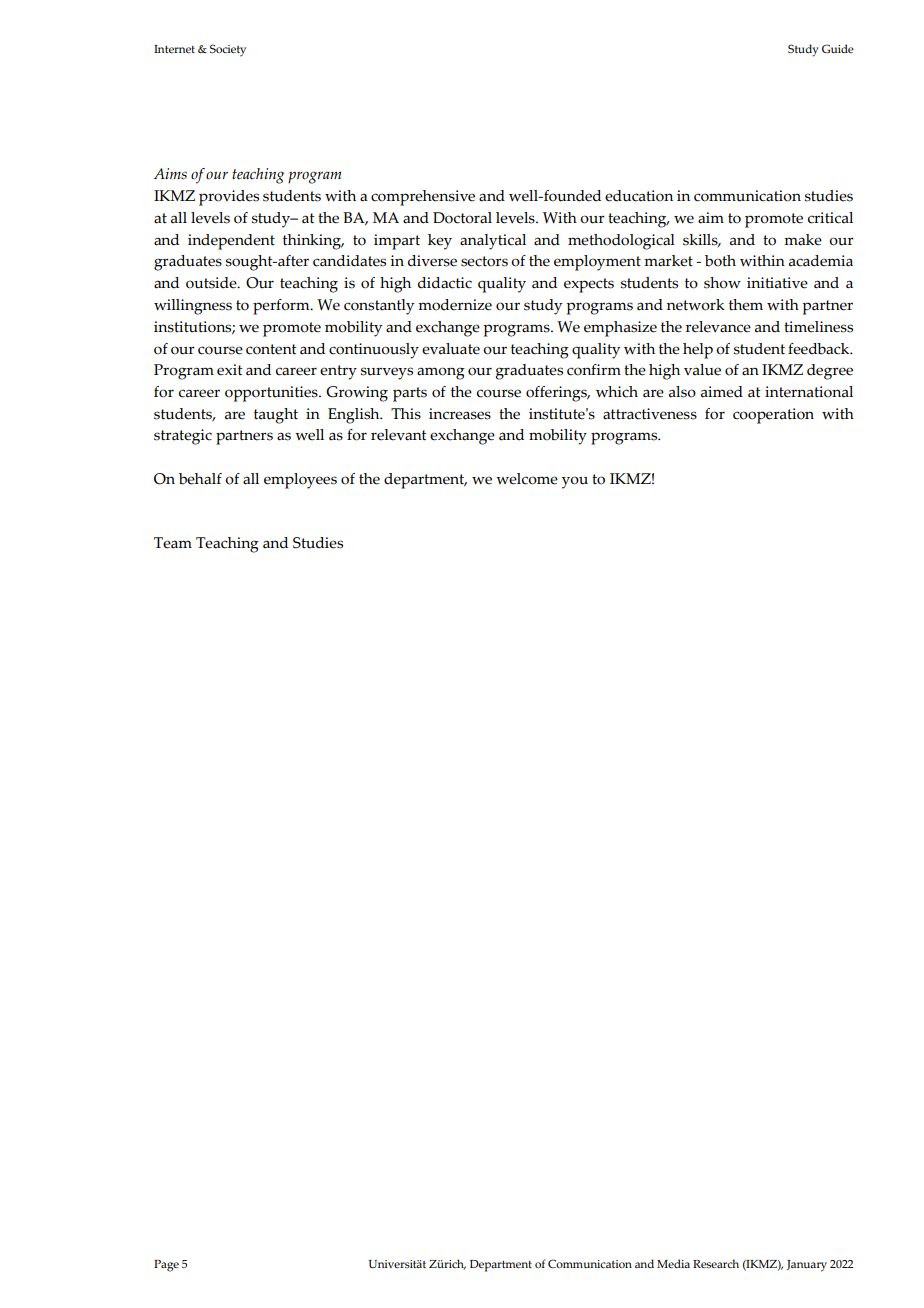  Describe the element at coordinates (716, 1263) in the document. I see `Research` at that location.
